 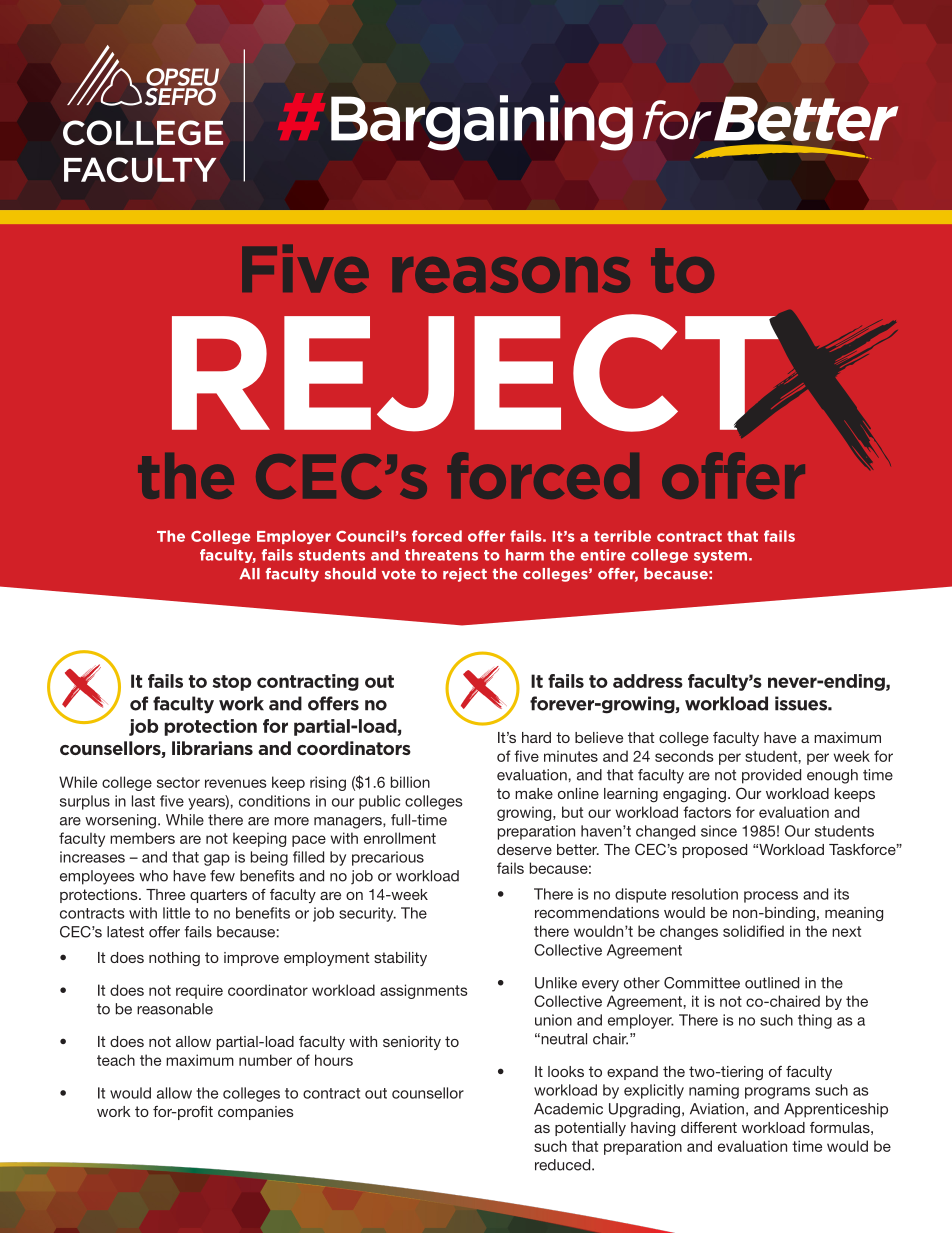 I want to click on hard, so click(x=536, y=737).
